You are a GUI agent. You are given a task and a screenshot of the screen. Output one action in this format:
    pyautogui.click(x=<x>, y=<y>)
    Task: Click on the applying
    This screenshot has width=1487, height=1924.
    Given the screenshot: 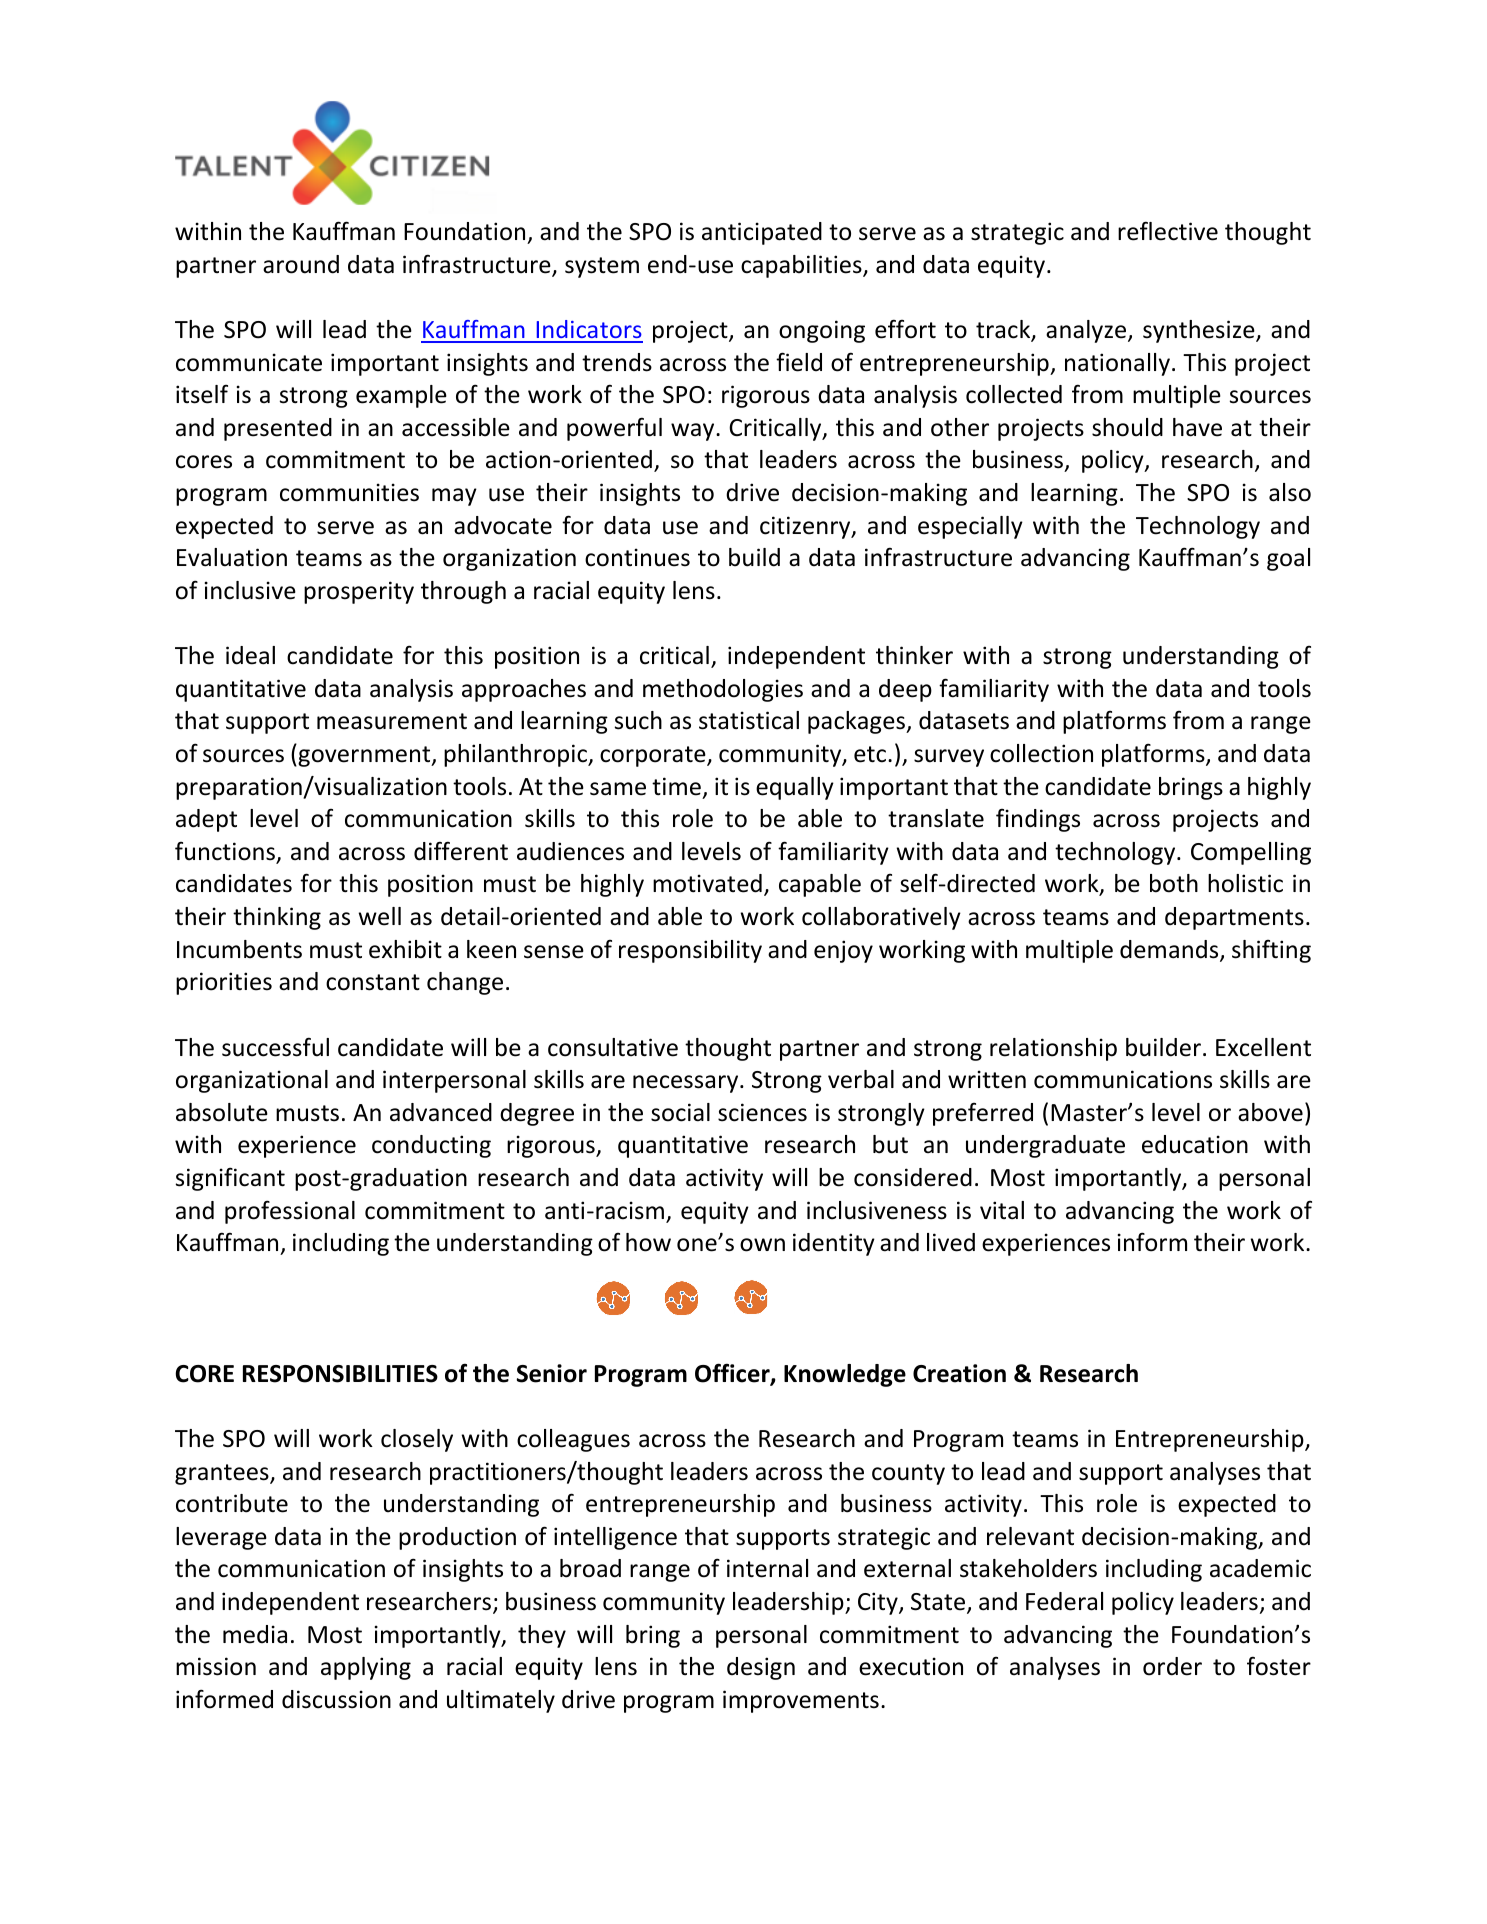 What is the action you would take?
    pyautogui.click(x=366, y=1668)
